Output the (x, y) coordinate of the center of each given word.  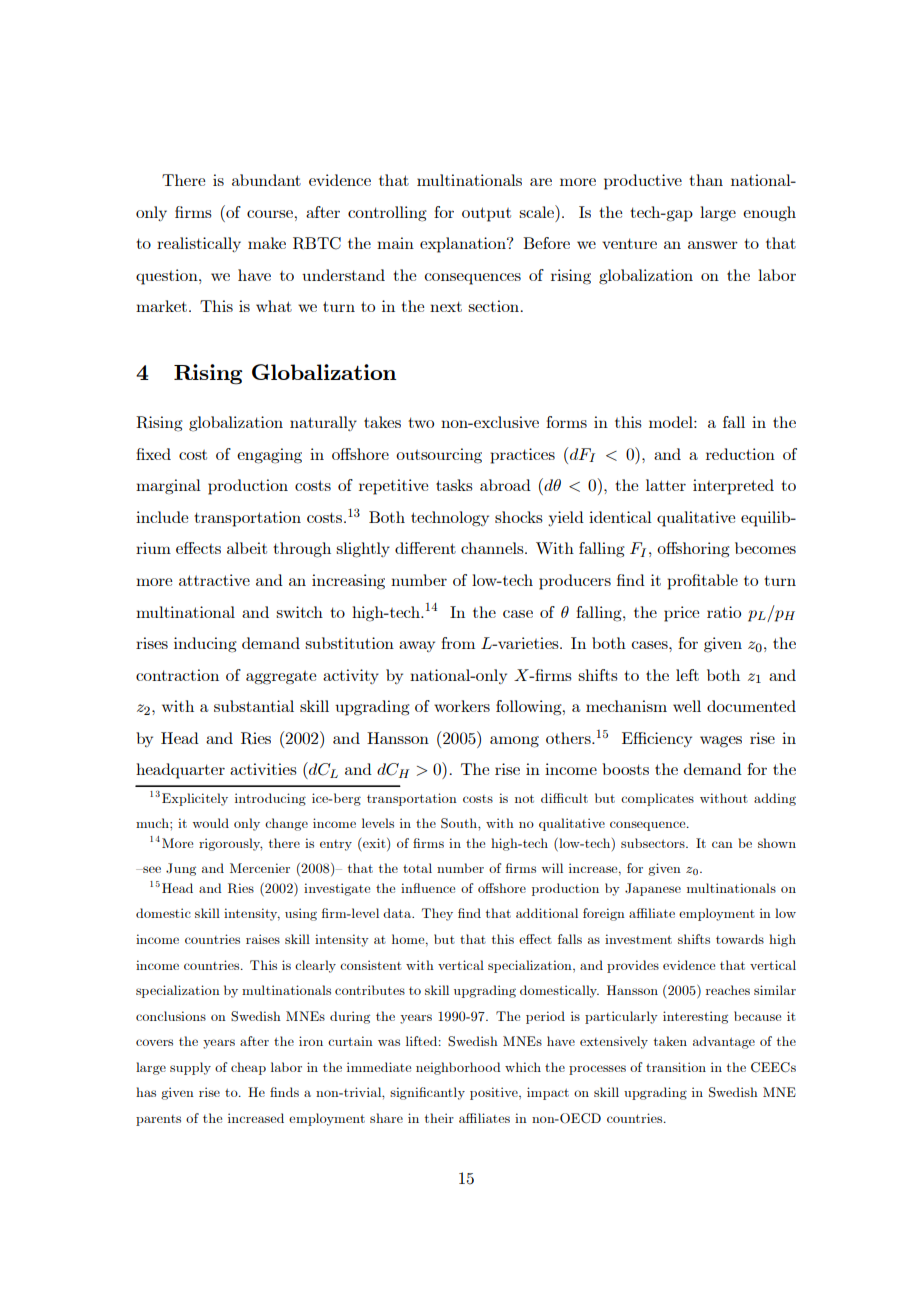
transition (676, 1067)
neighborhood (458, 1068)
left (687, 675)
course (270, 214)
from (458, 643)
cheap (248, 1068)
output (486, 214)
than (706, 180)
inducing (205, 645)
